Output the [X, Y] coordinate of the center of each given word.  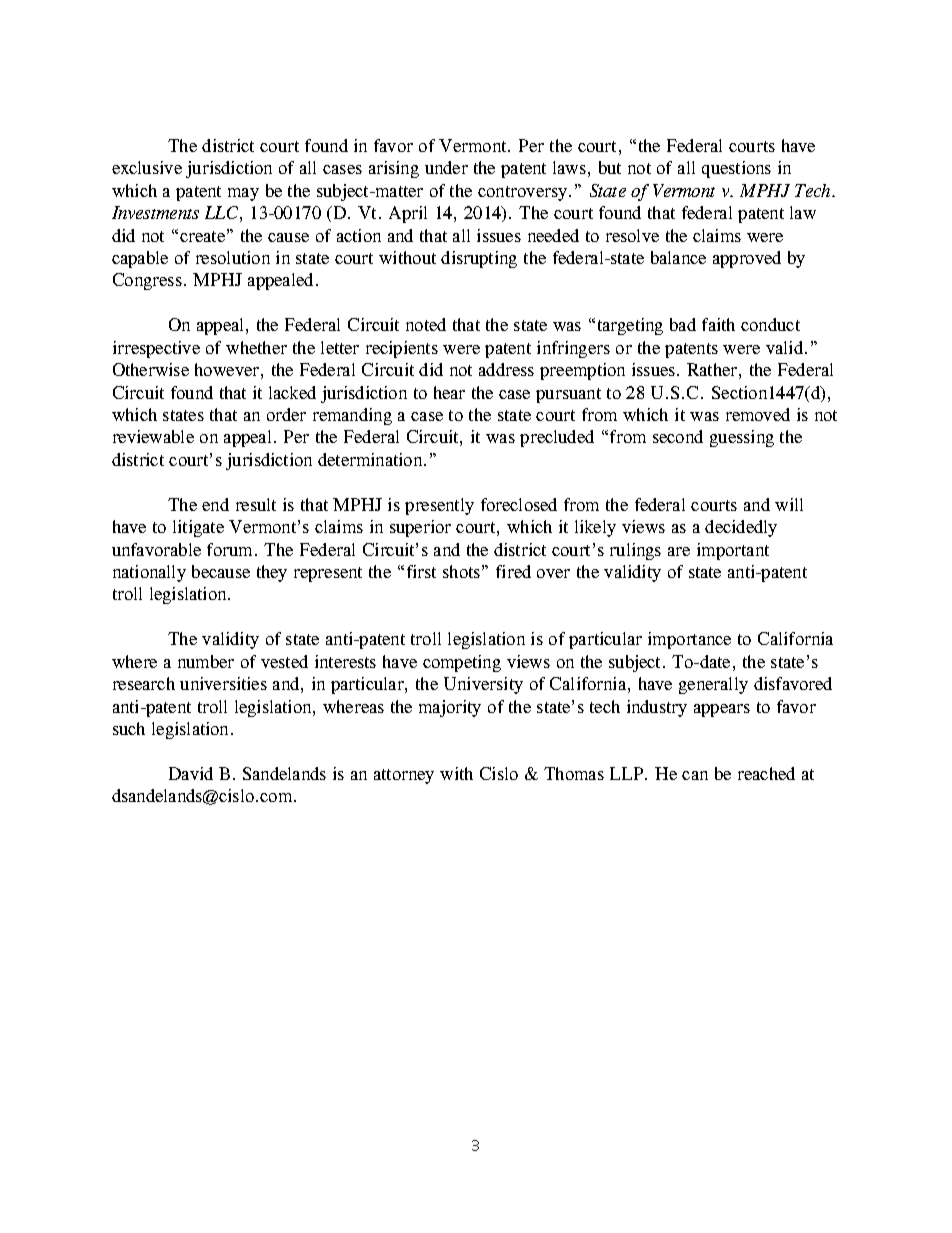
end [215, 504]
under [446, 167]
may [243, 194]
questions [736, 169]
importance [689, 640]
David [191, 773]
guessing [742, 438]
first [421, 571]
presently [439, 506]
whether [256, 347]
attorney [404, 776]
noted [426, 324]
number [206, 661]
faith [718, 324]
